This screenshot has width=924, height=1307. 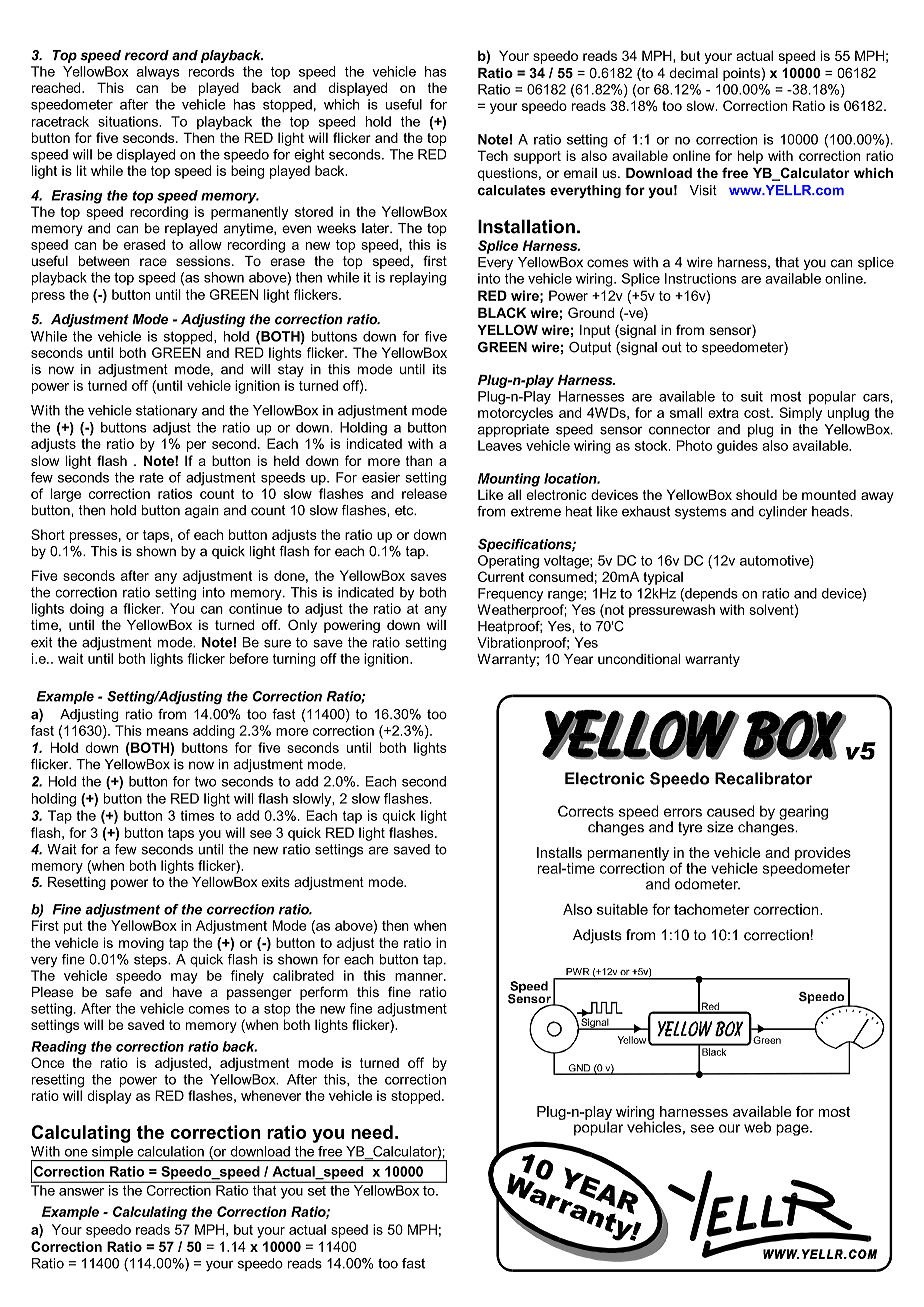 I want to click on need, so click(x=372, y=1132).
